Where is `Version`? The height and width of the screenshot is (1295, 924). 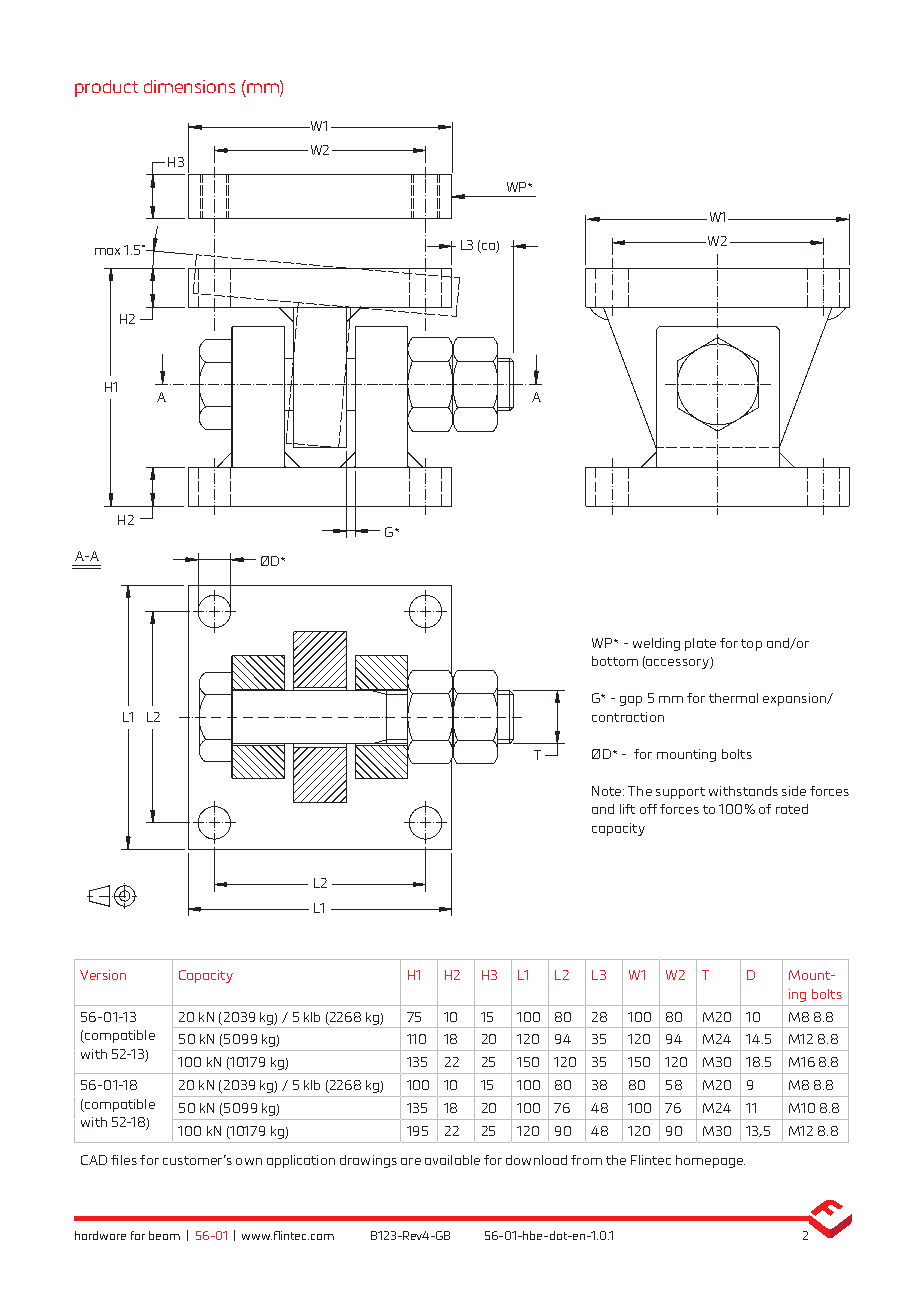 Version is located at coordinates (103, 975).
